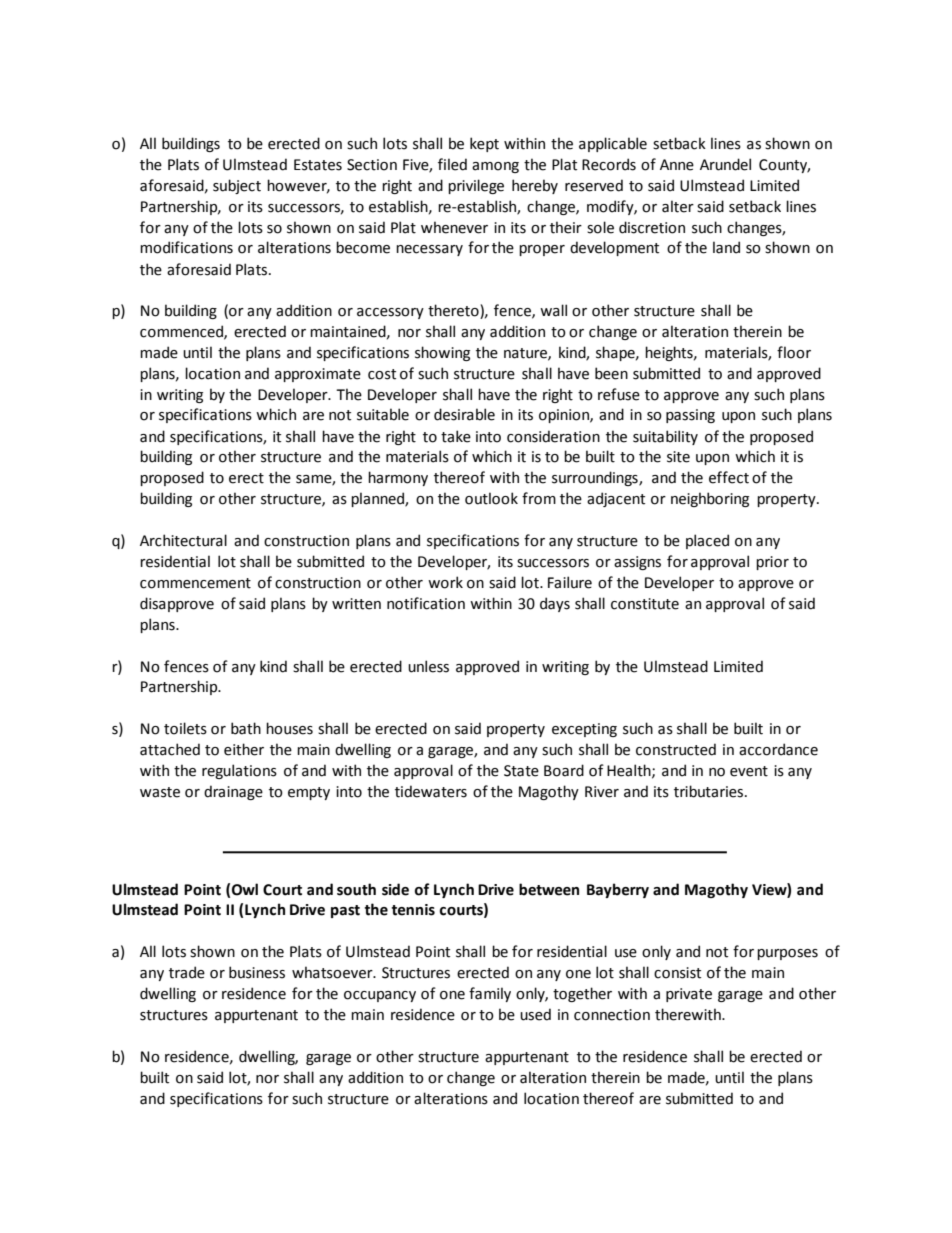  What do you see at coordinates (237, 186) in the screenshot?
I see `subject` at bounding box center [237, 186].
